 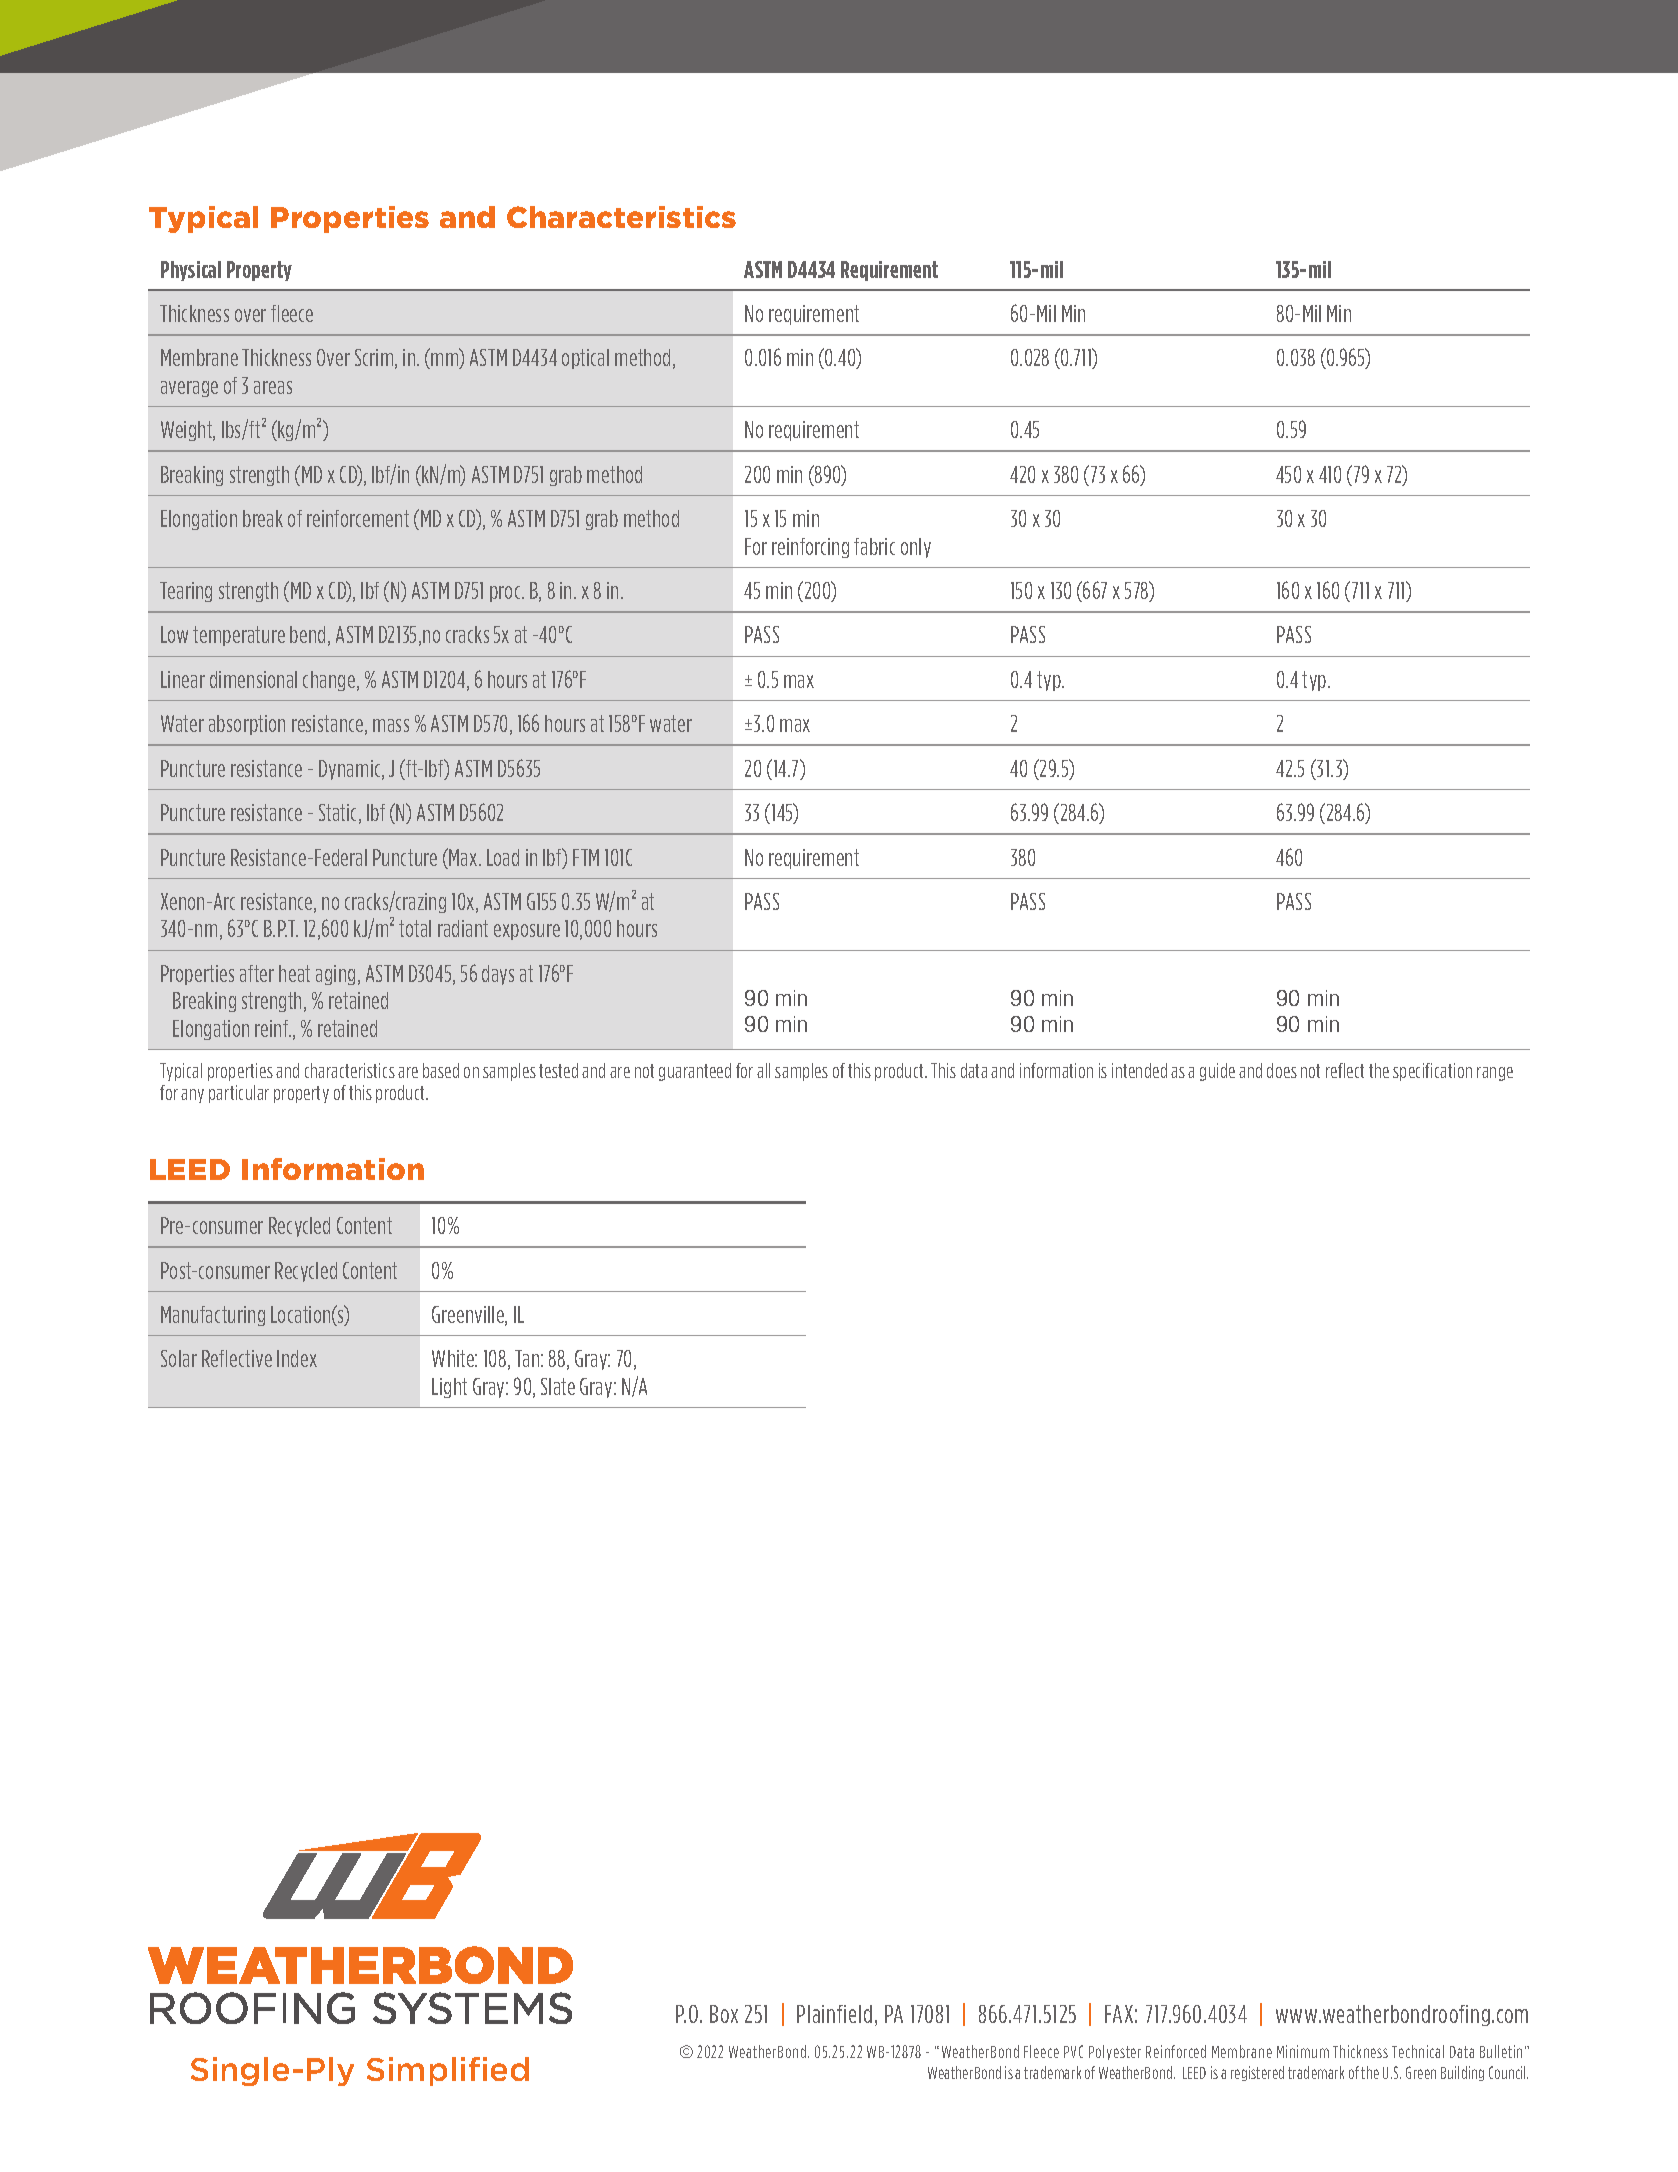 I want to click on Plainfield, so click(x=834, y=2014).
